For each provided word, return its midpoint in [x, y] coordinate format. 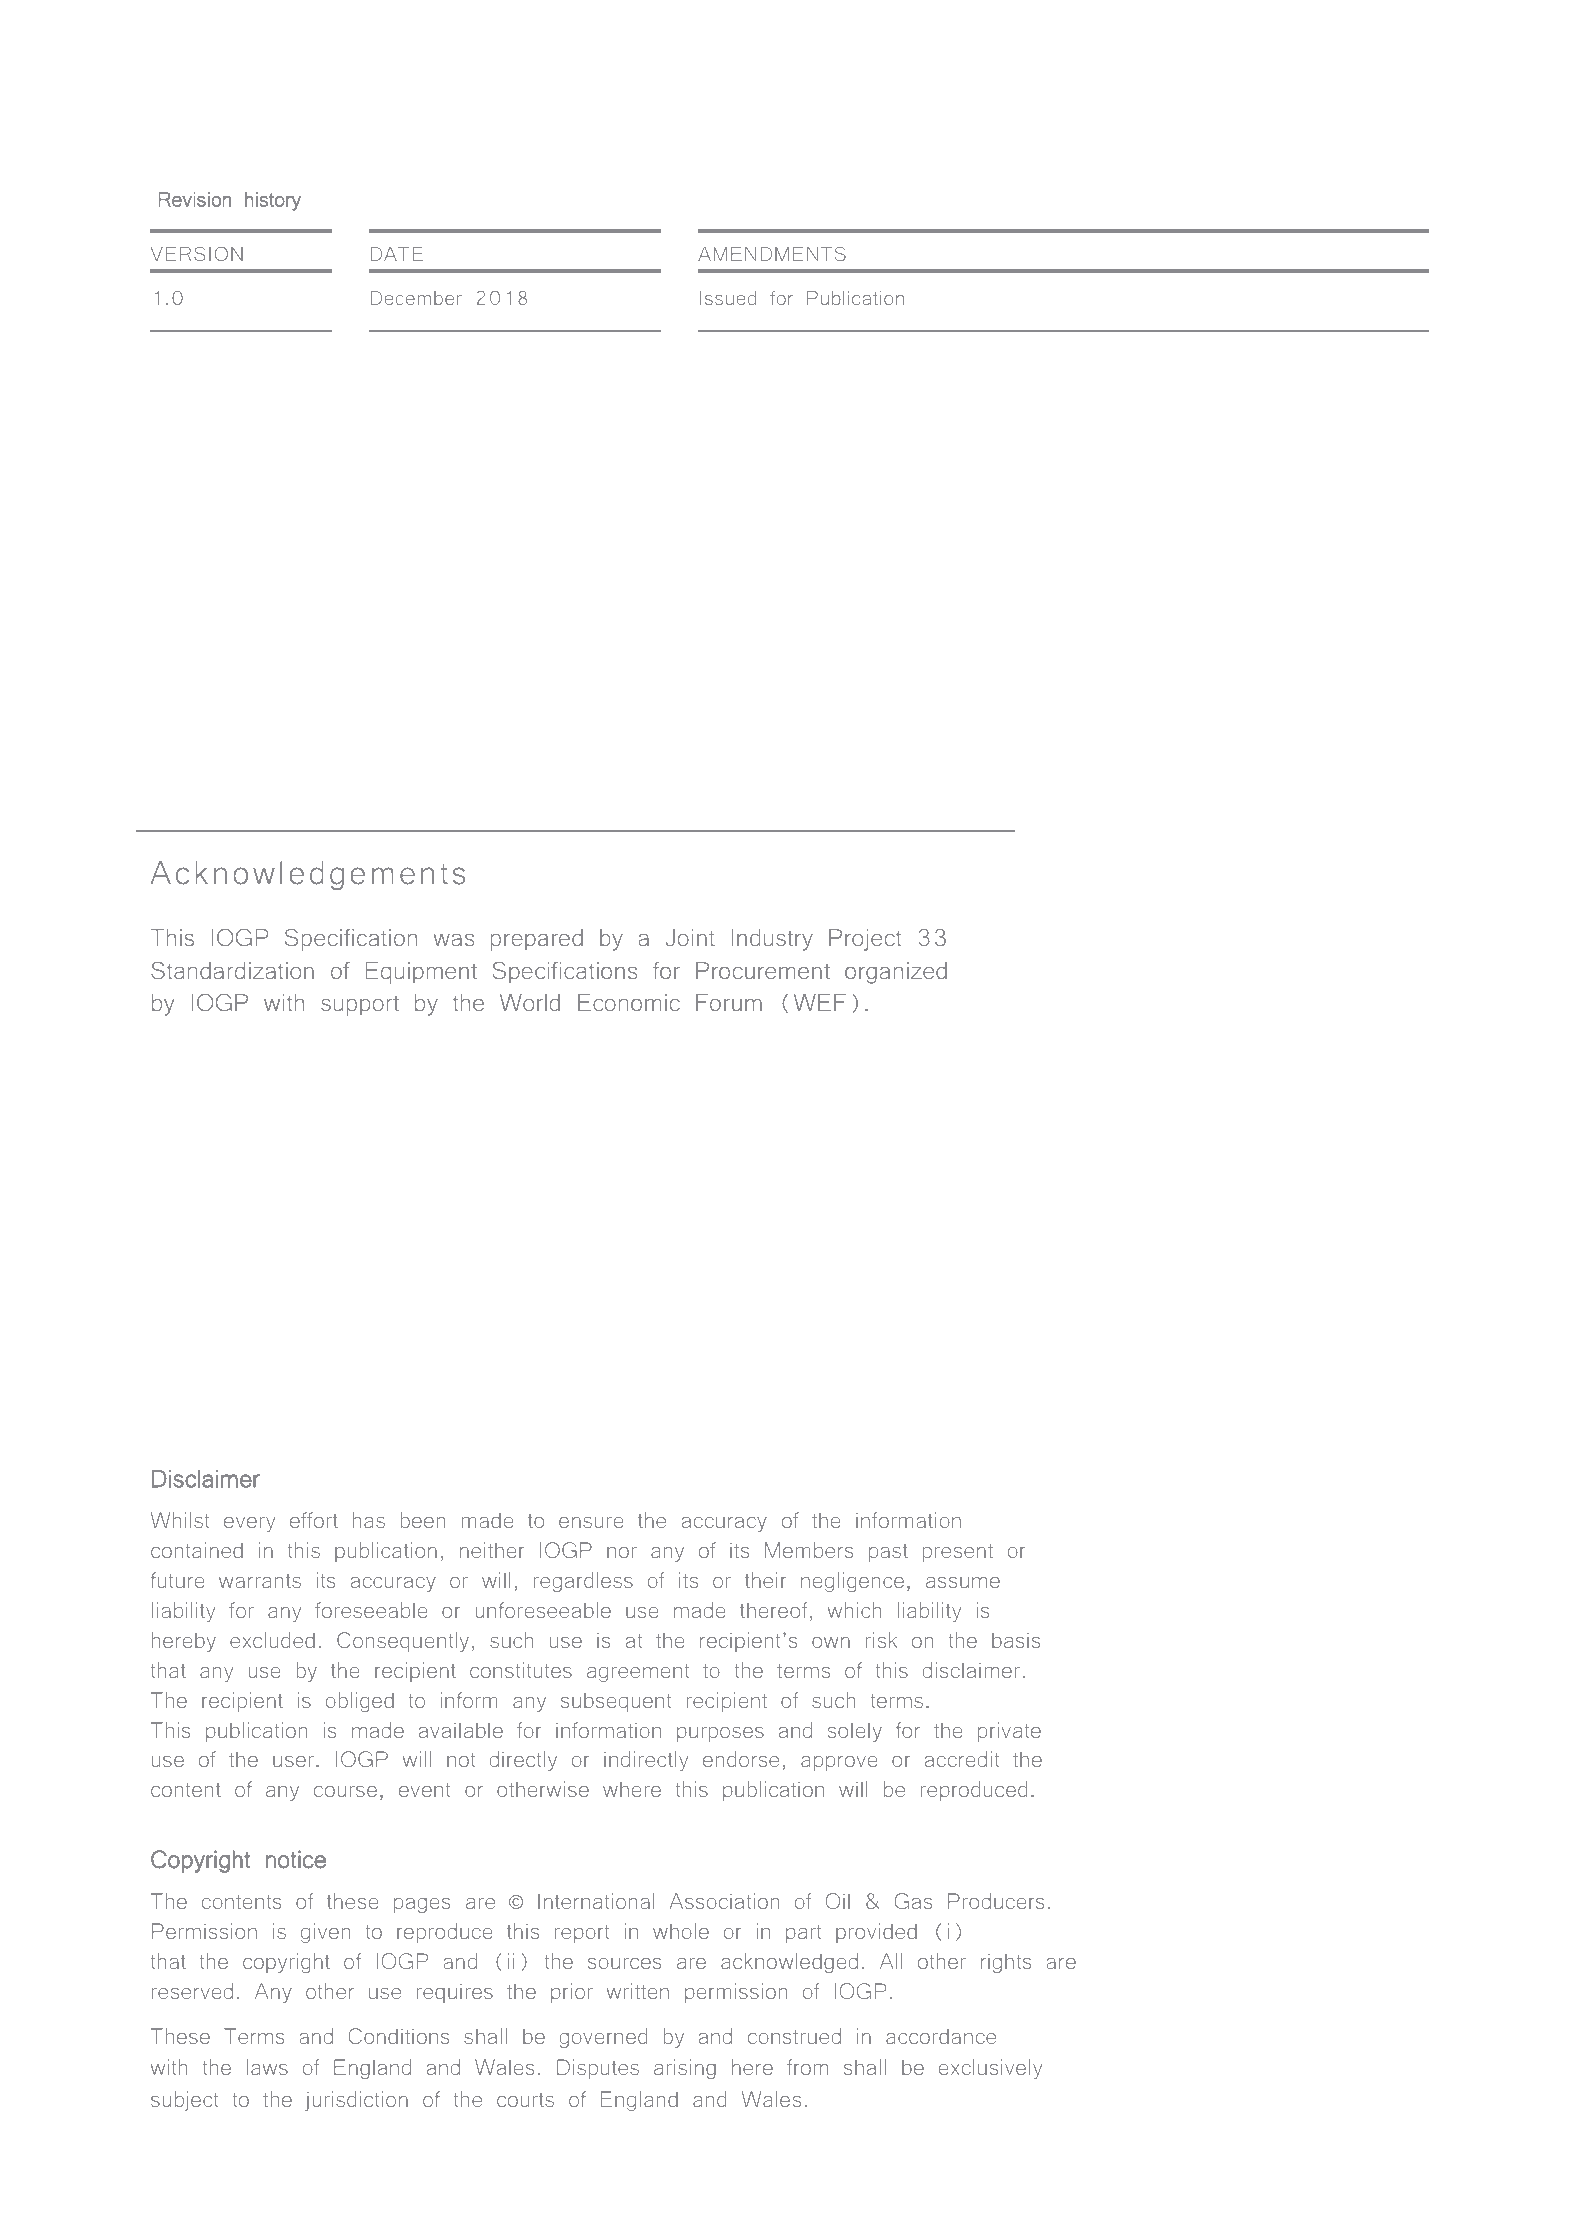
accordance [941, 2036]
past [888, 1553]
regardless [583, 1582]
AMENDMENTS [772, 254]
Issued [728, 298]
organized [896, 973]
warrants [260, 1581]
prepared [537, 940]
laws [267, 2067]
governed [603, 2038]
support [360, 1006]
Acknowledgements [308, 875]
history [273, 201]
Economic [629, 1002]
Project [865, 940]
